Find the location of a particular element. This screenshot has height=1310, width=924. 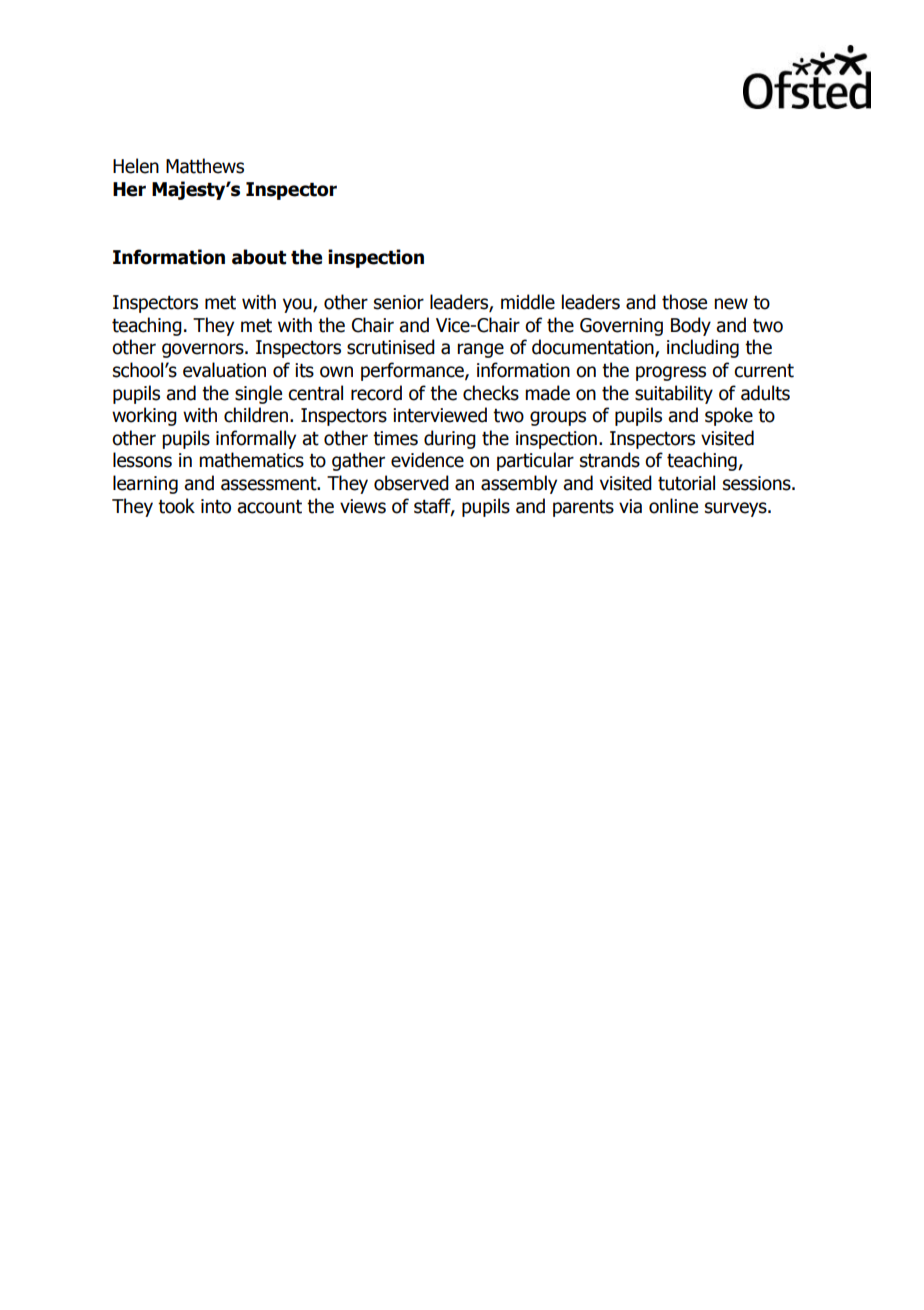

new is located at coordinates (731, 304).
